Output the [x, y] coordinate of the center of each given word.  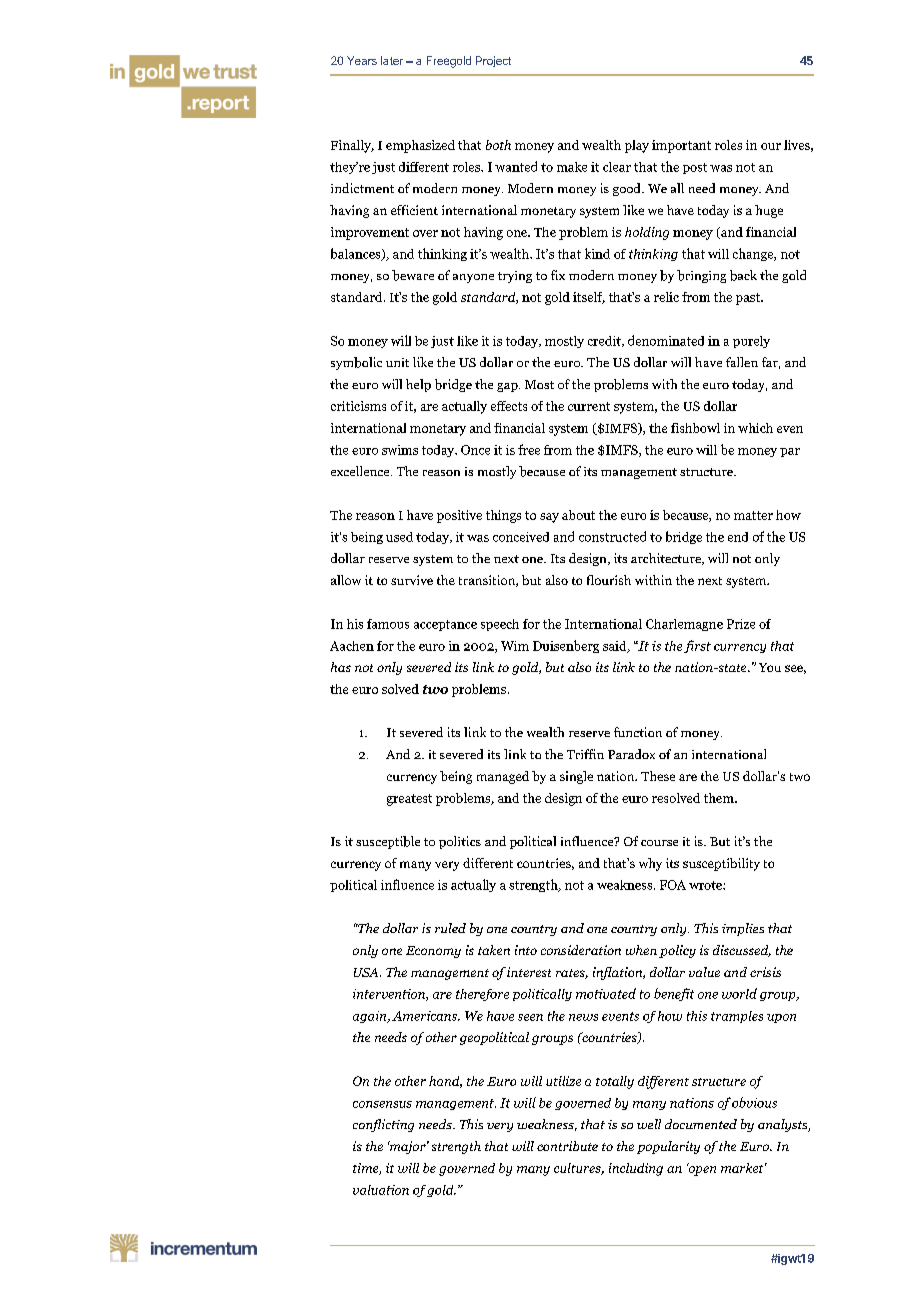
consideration [581, 950]
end [738, 537]
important [681, 146]
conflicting [383, 1125]
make [572, 167]
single [576, 777]
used [399, 537]
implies [743, 929]
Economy [433, 952]
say [549, 518]
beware [413, 275]
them [720, 798]
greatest [409, 800]
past [749, 299]
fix [558, 275]
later [392, 60]
